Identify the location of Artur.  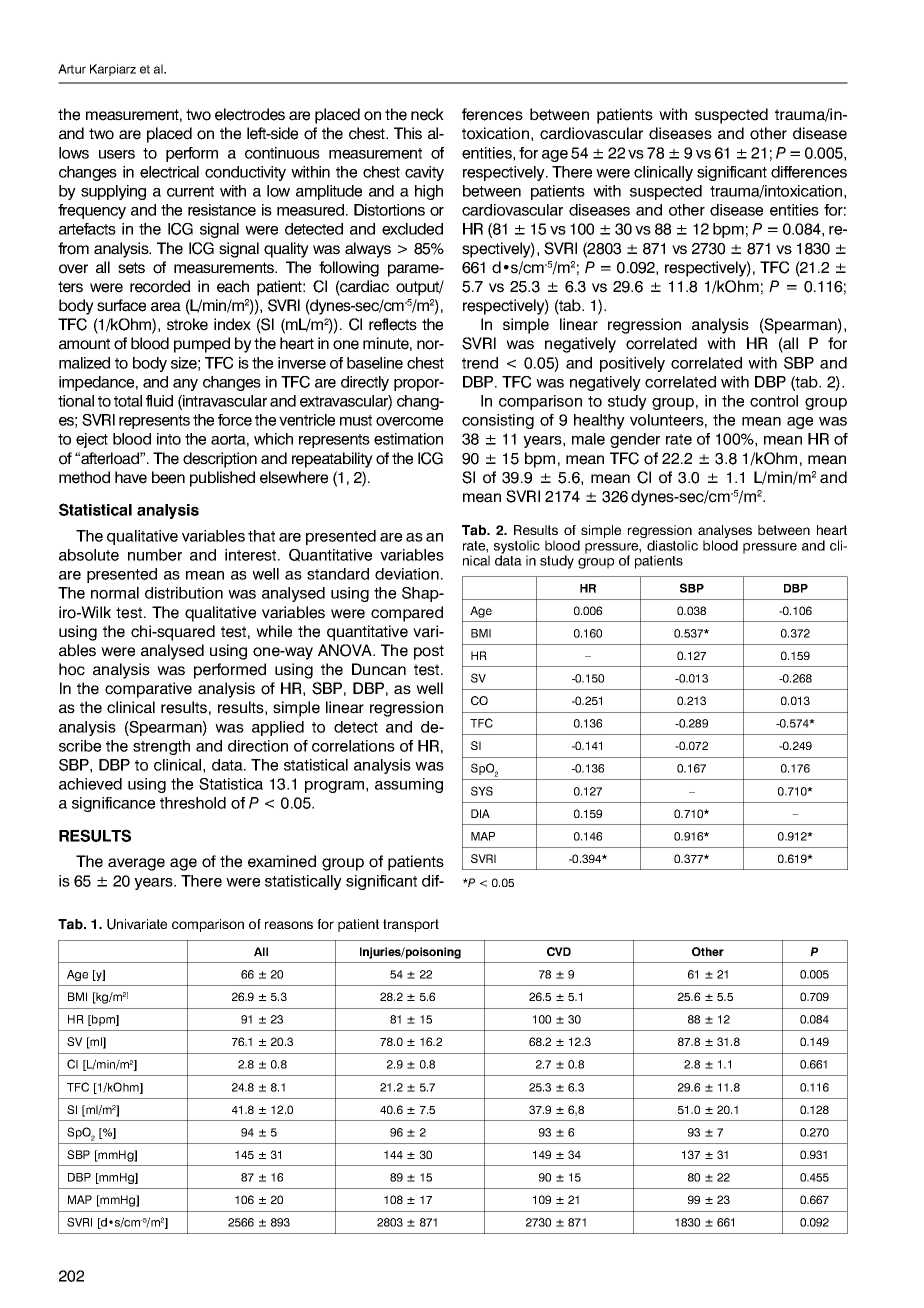
(72, 69).
